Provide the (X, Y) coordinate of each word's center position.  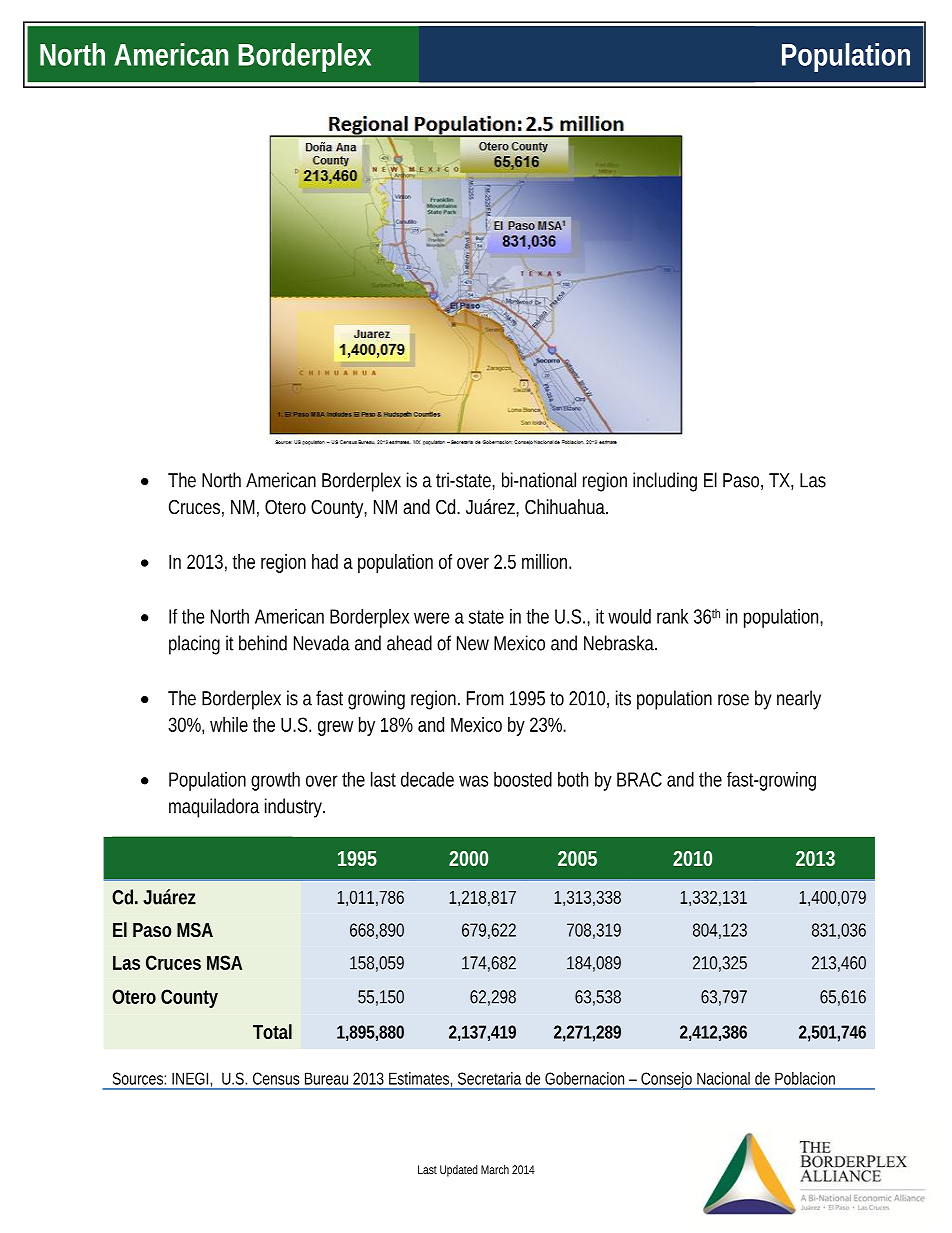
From (485, 698)
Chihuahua (566, 506)
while (229, 724)
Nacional (723, 1078)
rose (733, 700)
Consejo (667, 1081)
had (325, 561)
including (665, 482)
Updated (459, 1171)
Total (272, 1031)
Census (276, 1078)
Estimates (420, 1079)
